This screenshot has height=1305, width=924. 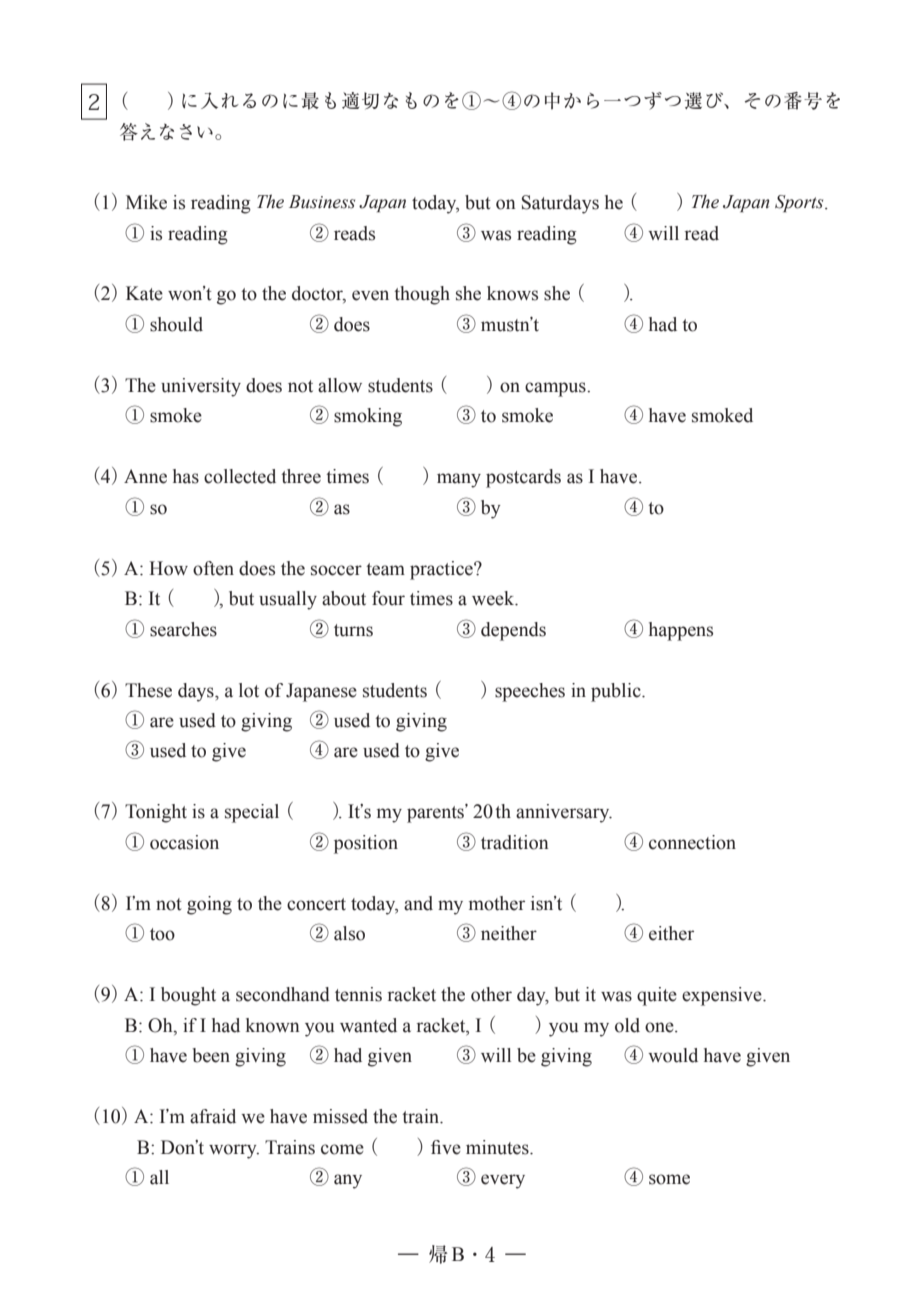 I want to click on many, so click(x=459, y=480).
